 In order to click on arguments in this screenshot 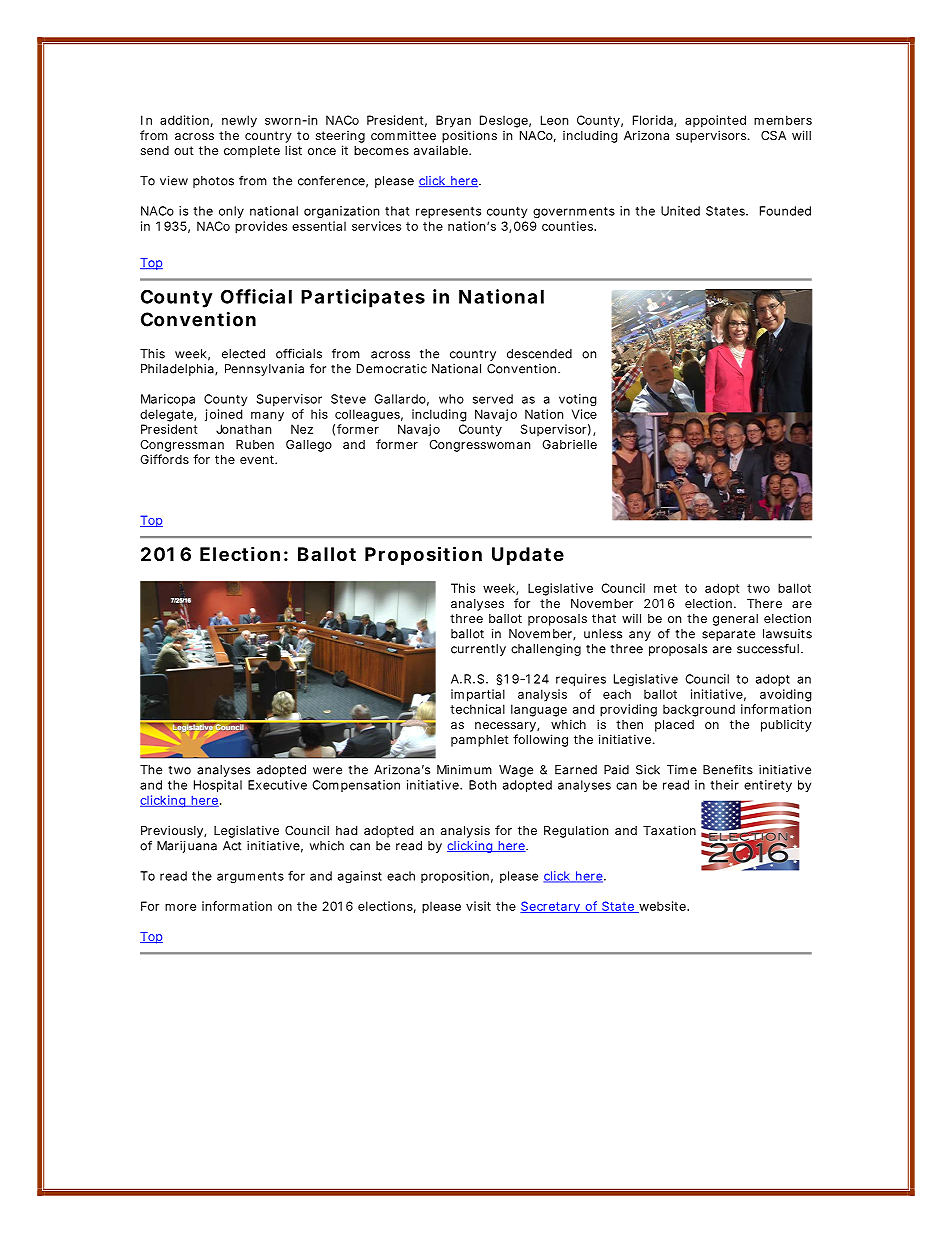, I will do `click(250, 877)`.
